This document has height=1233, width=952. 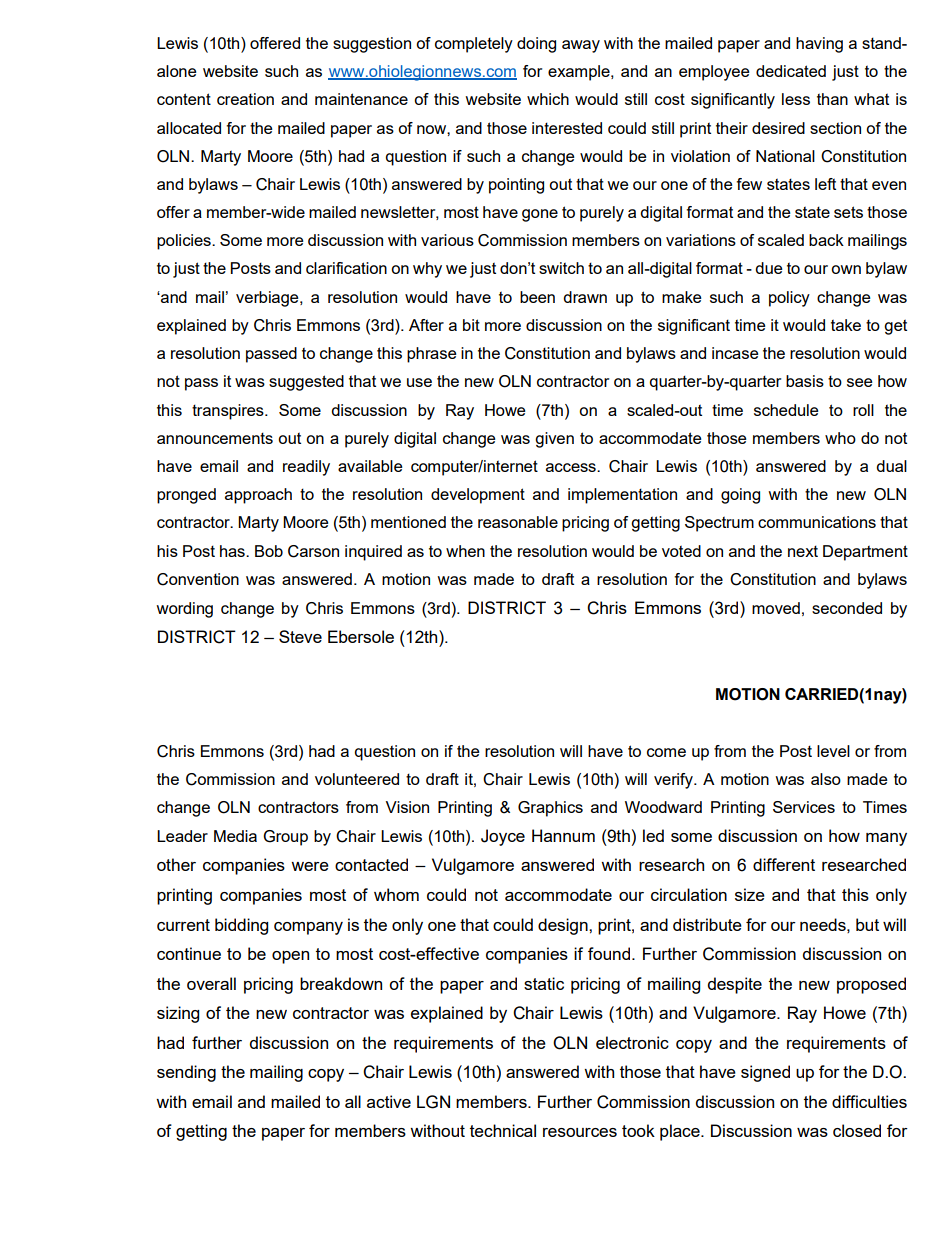 I want to click on technical, so click(x=503, y=1130).
